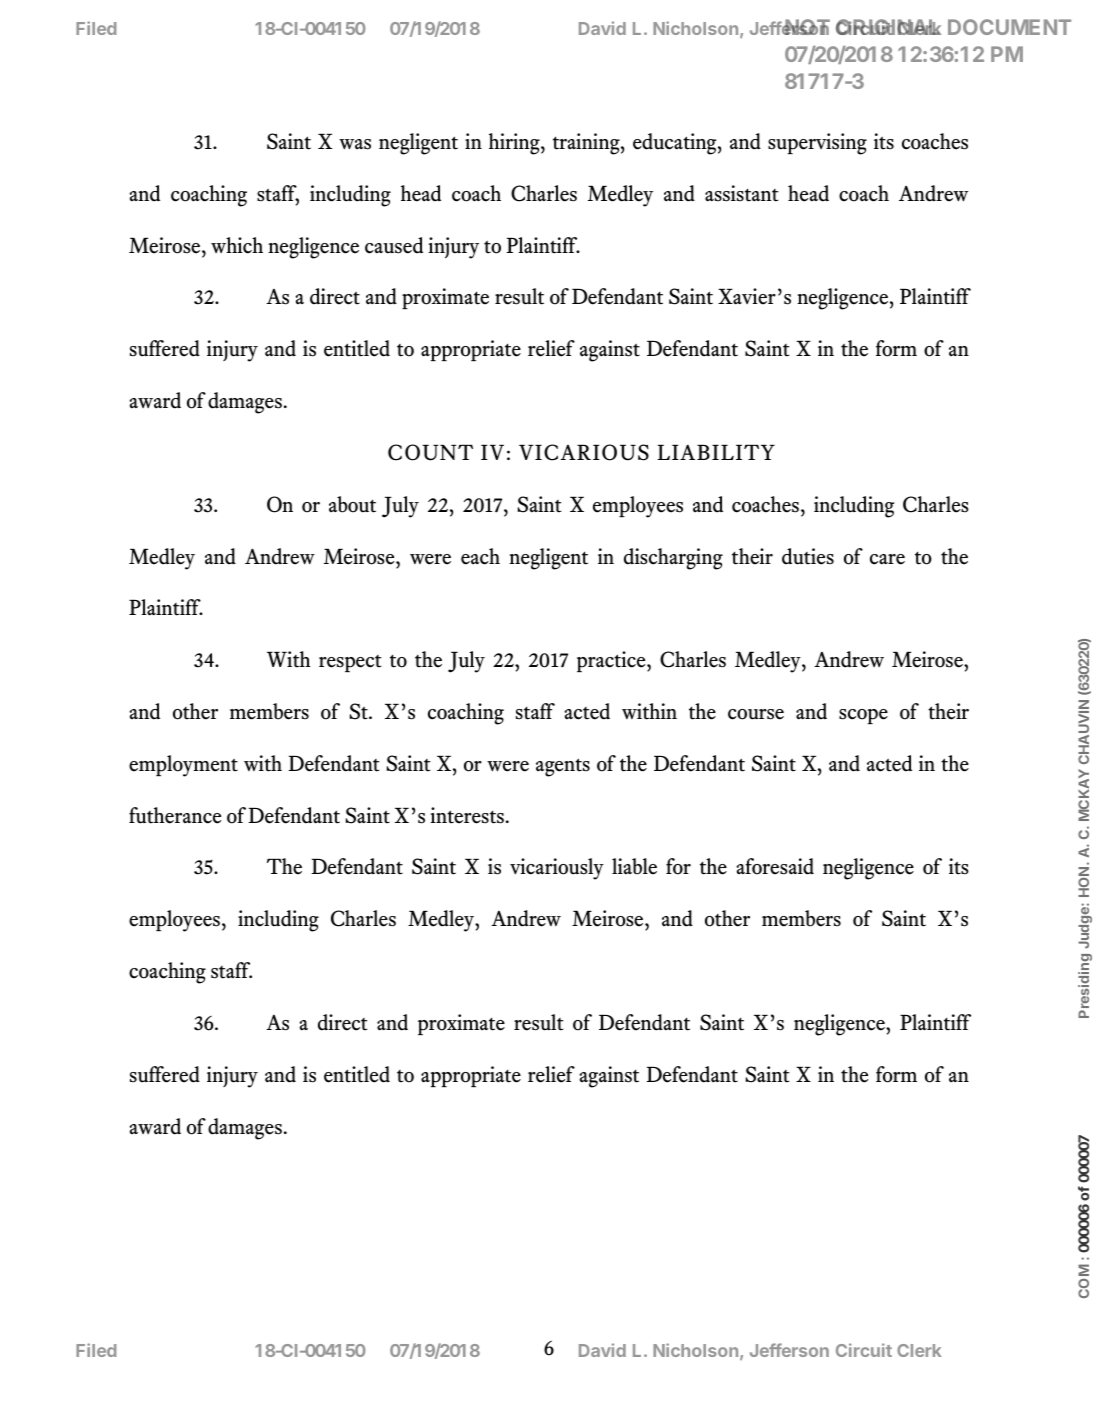  Describe the element at coordinates (817, 144) in the screenshot. I see `supervising` at that location.
